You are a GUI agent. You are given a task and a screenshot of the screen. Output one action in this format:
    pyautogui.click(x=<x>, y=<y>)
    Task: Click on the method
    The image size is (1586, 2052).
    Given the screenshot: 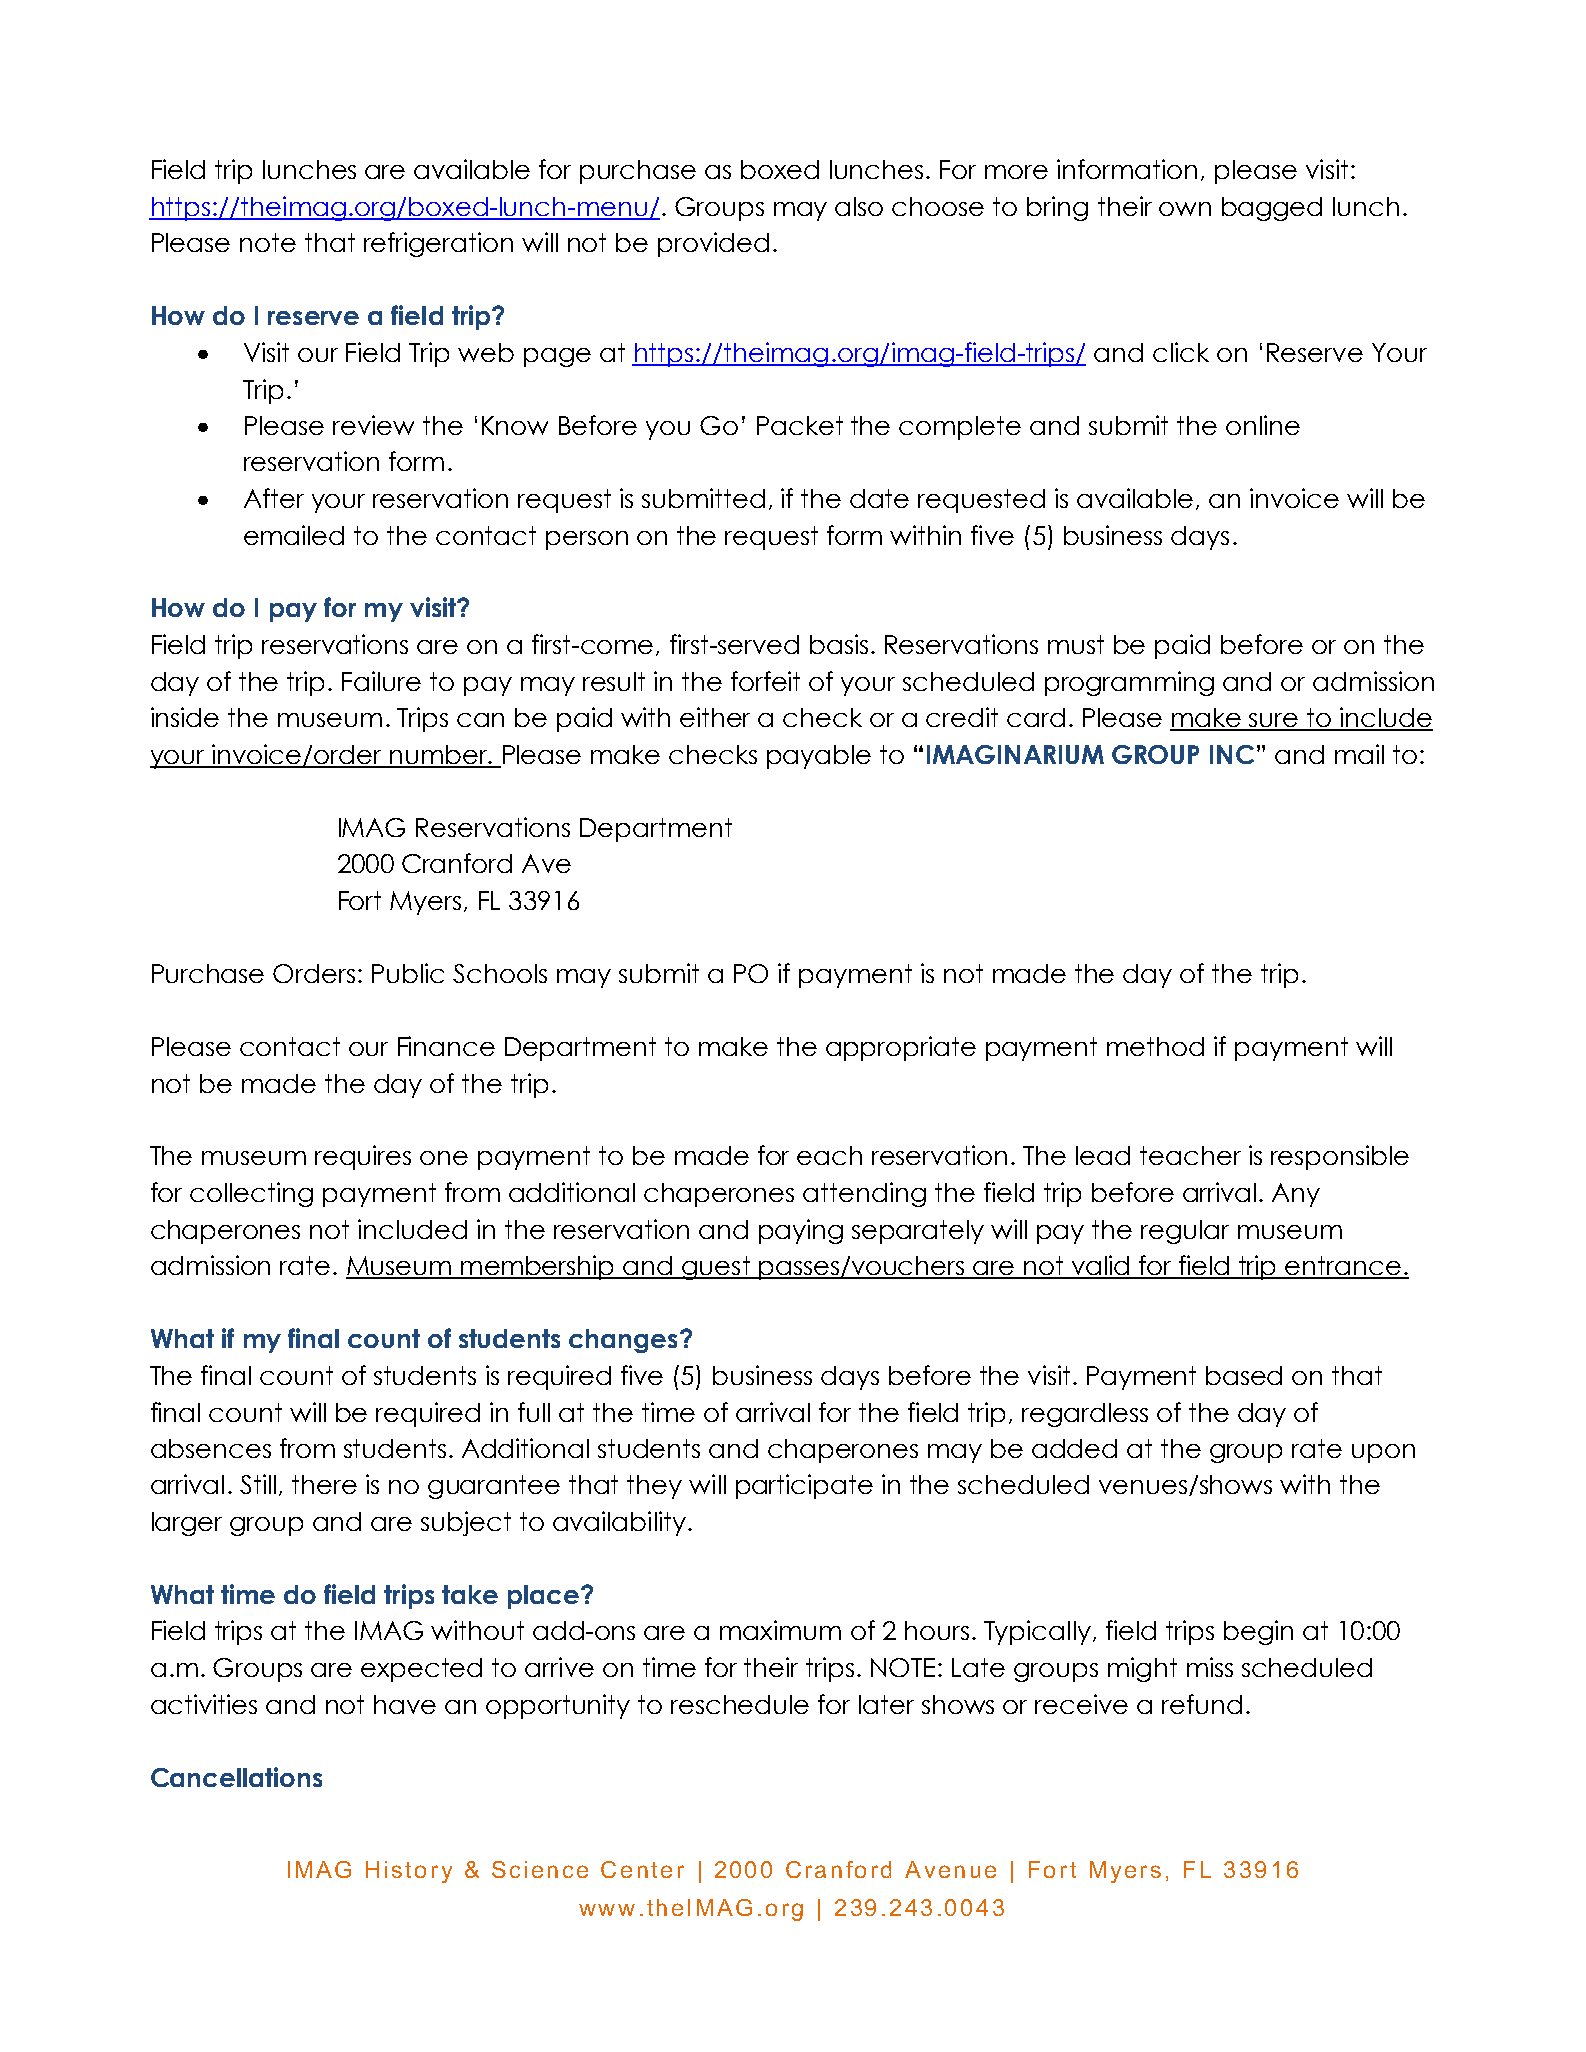 What is the action you would take?
    pyautogui.click(x=1155, y=1046)
